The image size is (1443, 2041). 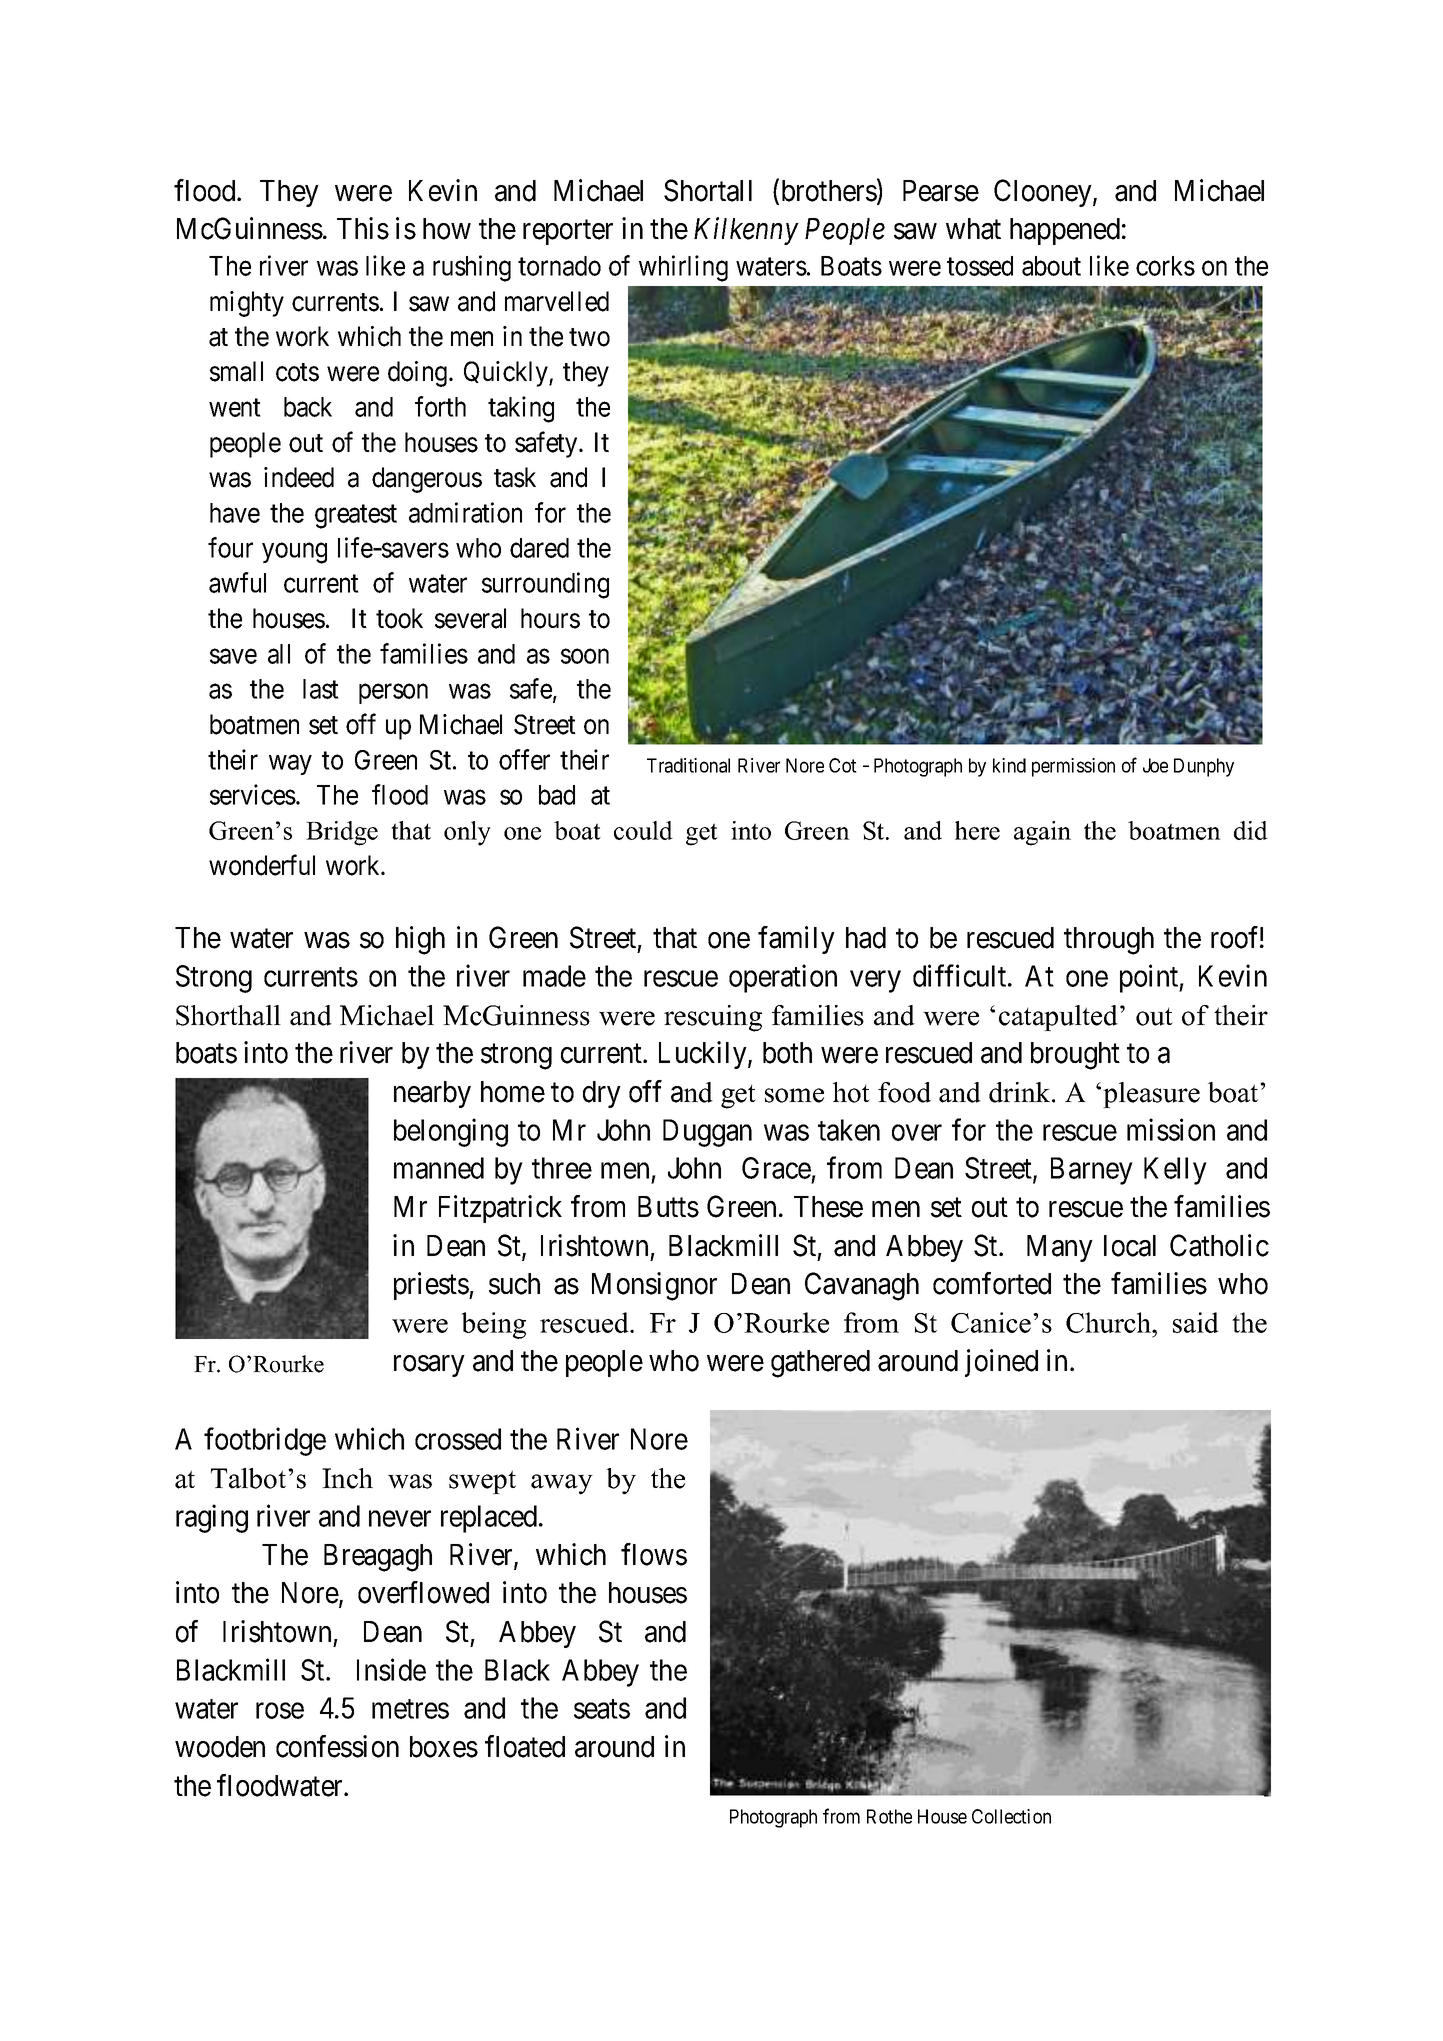 I want to click on corks, so click(x=1165, y=266).
